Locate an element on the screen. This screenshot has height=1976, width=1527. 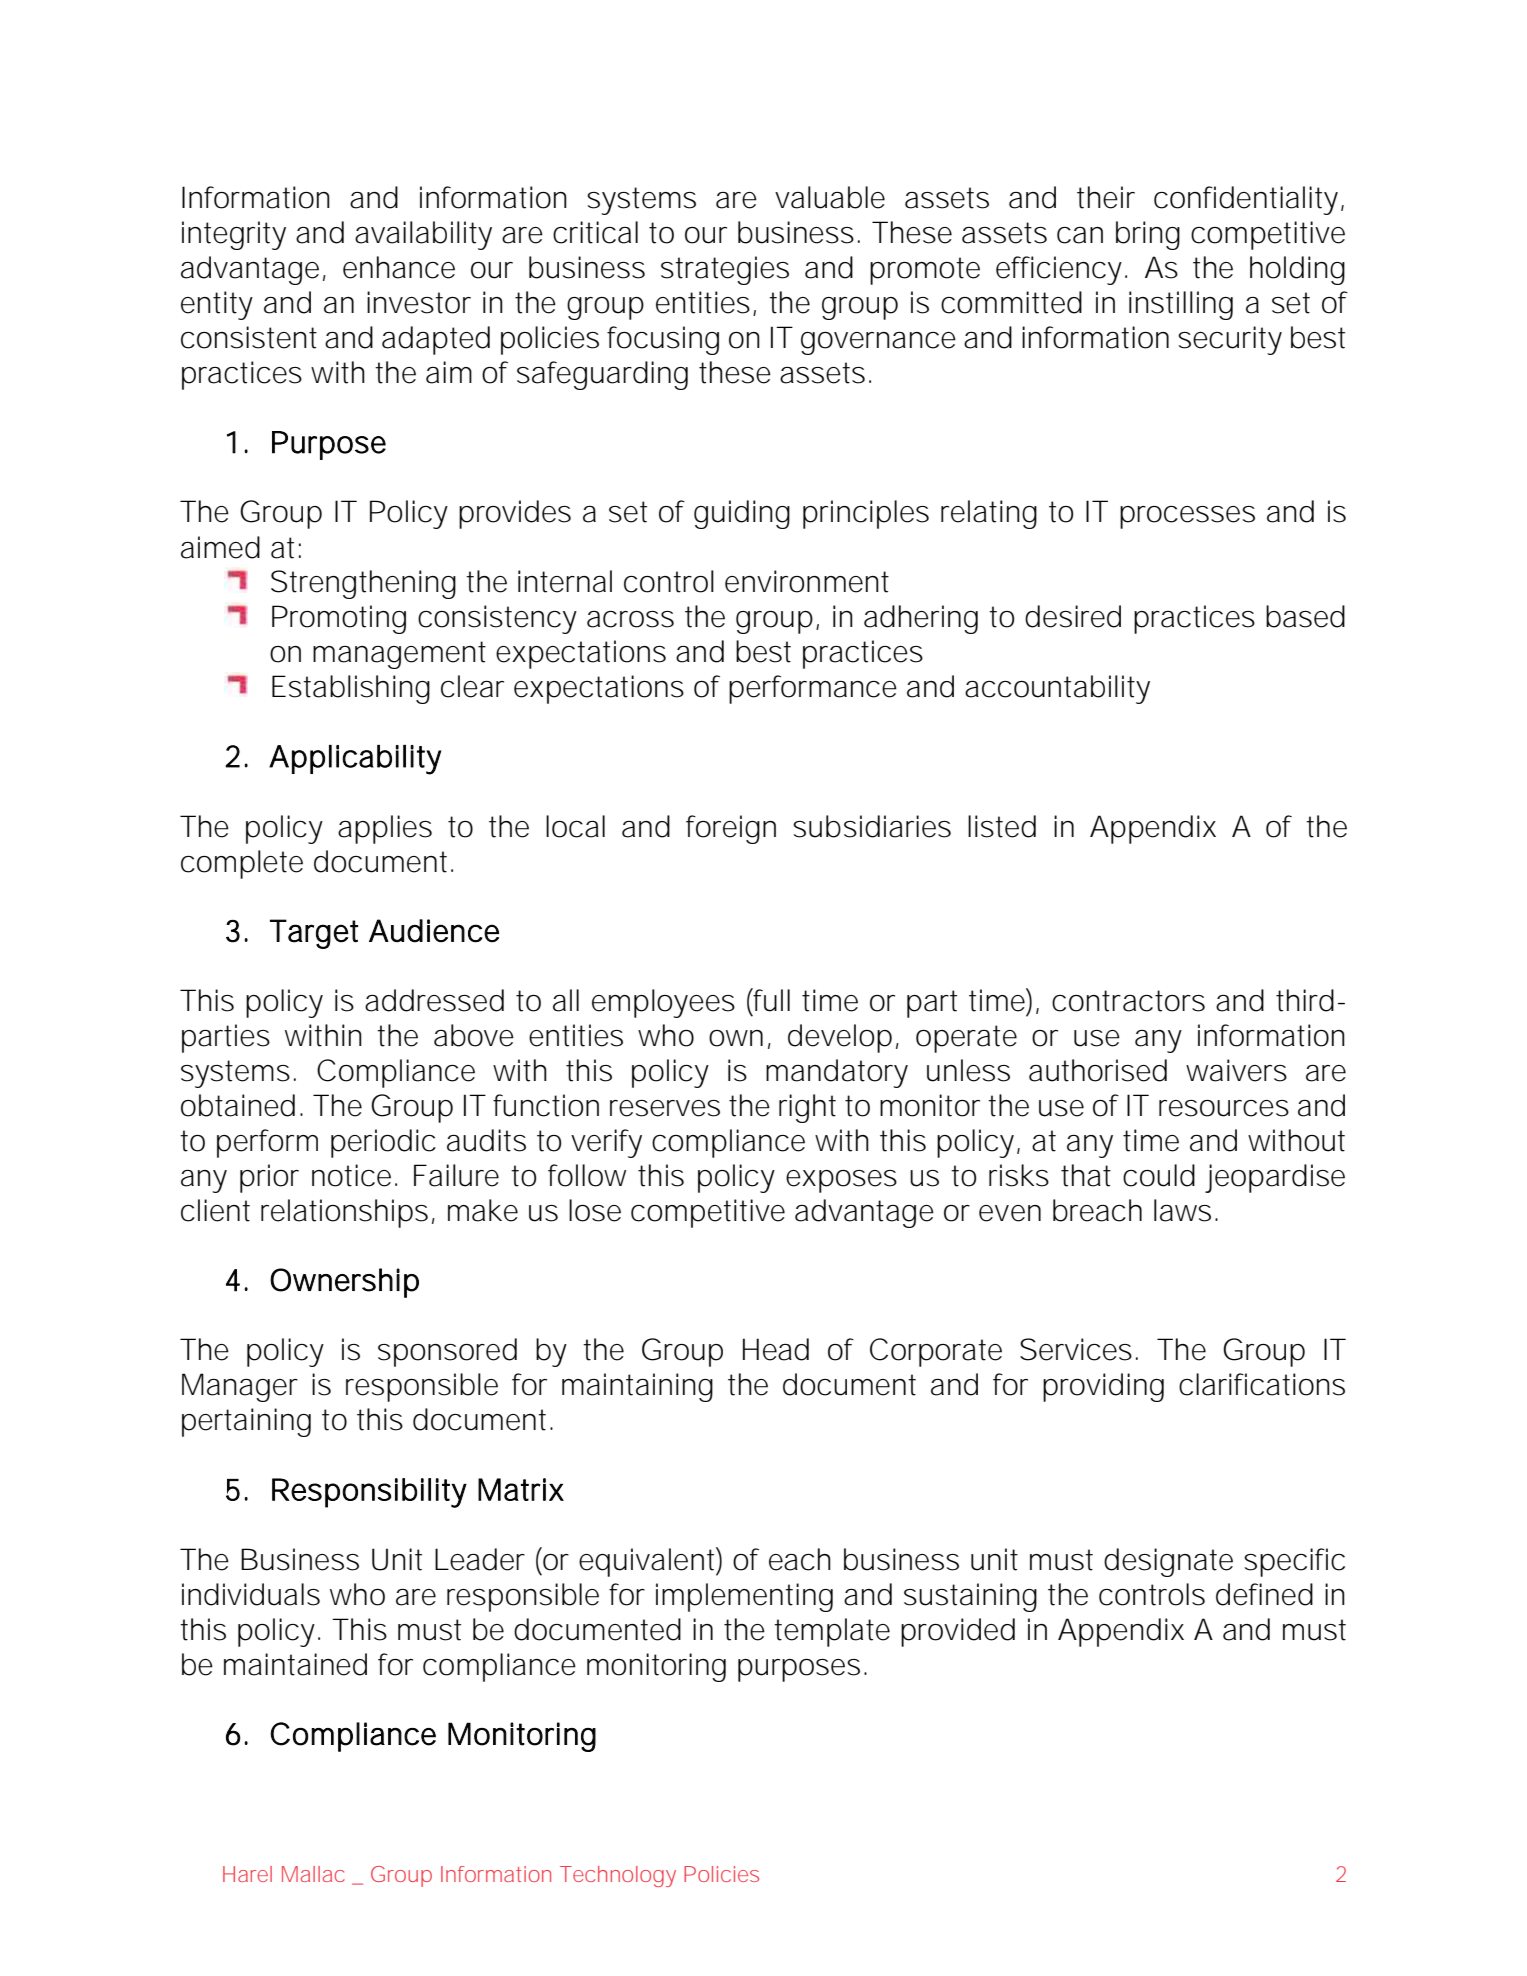
strategies is located at coordinates (725, 270).
